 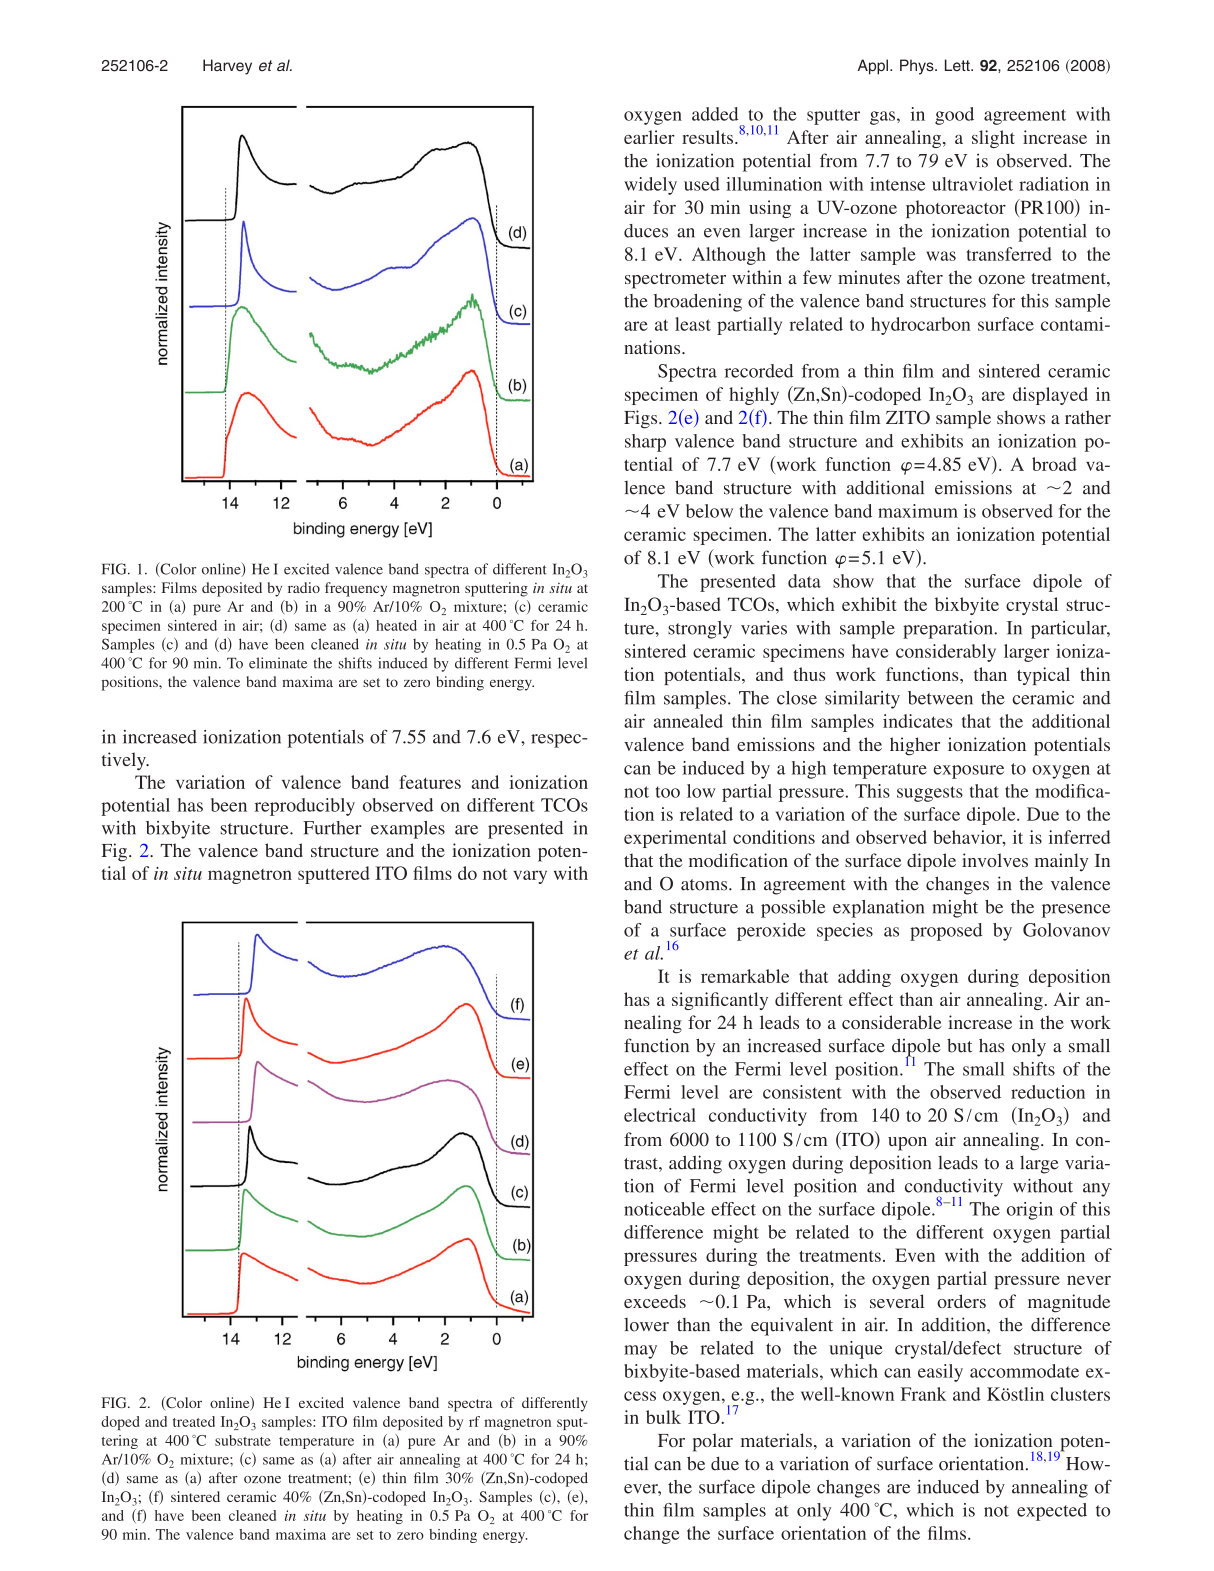 What do you see at coordinates (243, 1440) in the screenshot?
I see `substrate` at bounding box center [243, 1440].
